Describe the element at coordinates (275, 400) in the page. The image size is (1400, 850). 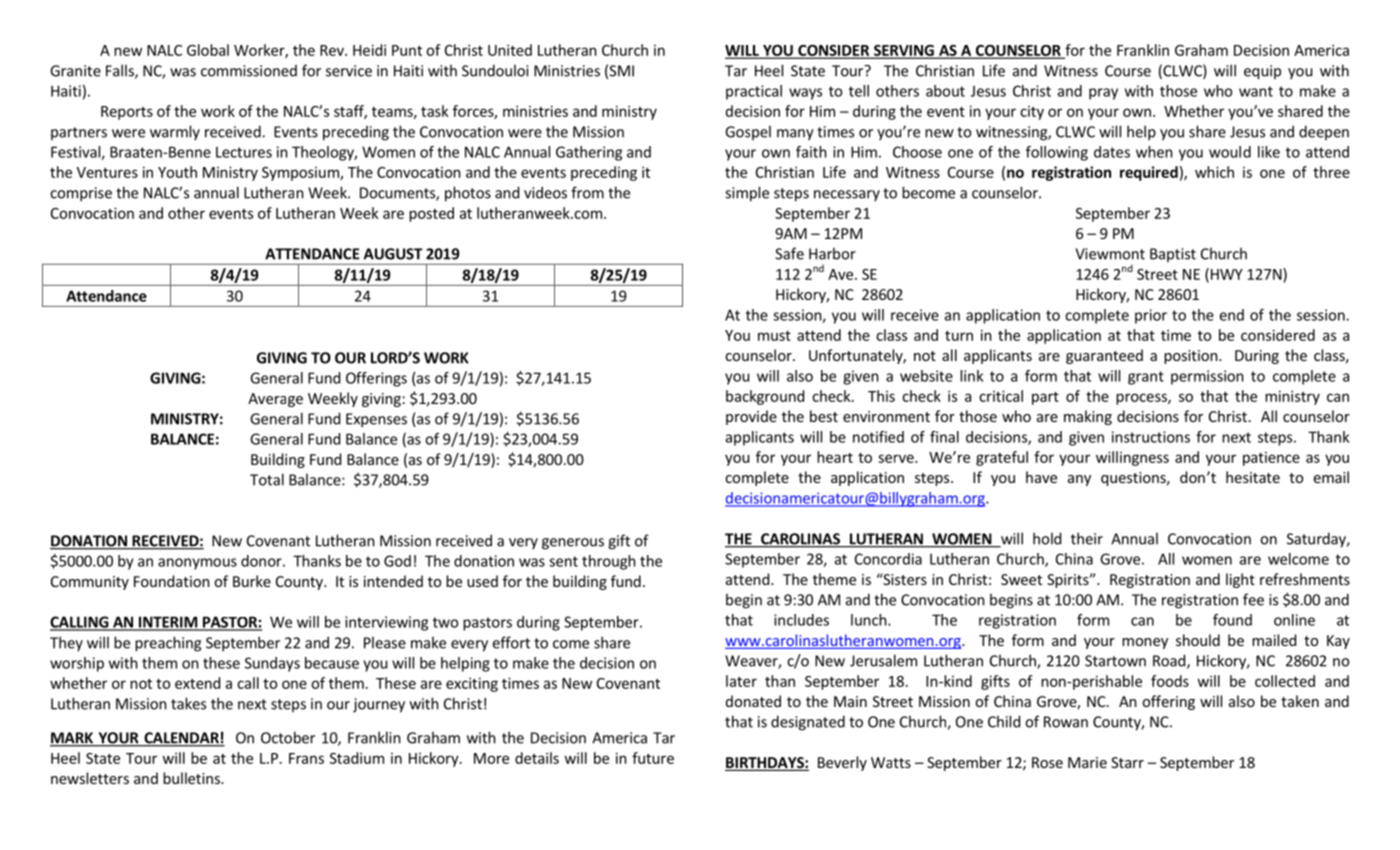
I see `Average` at that location.
